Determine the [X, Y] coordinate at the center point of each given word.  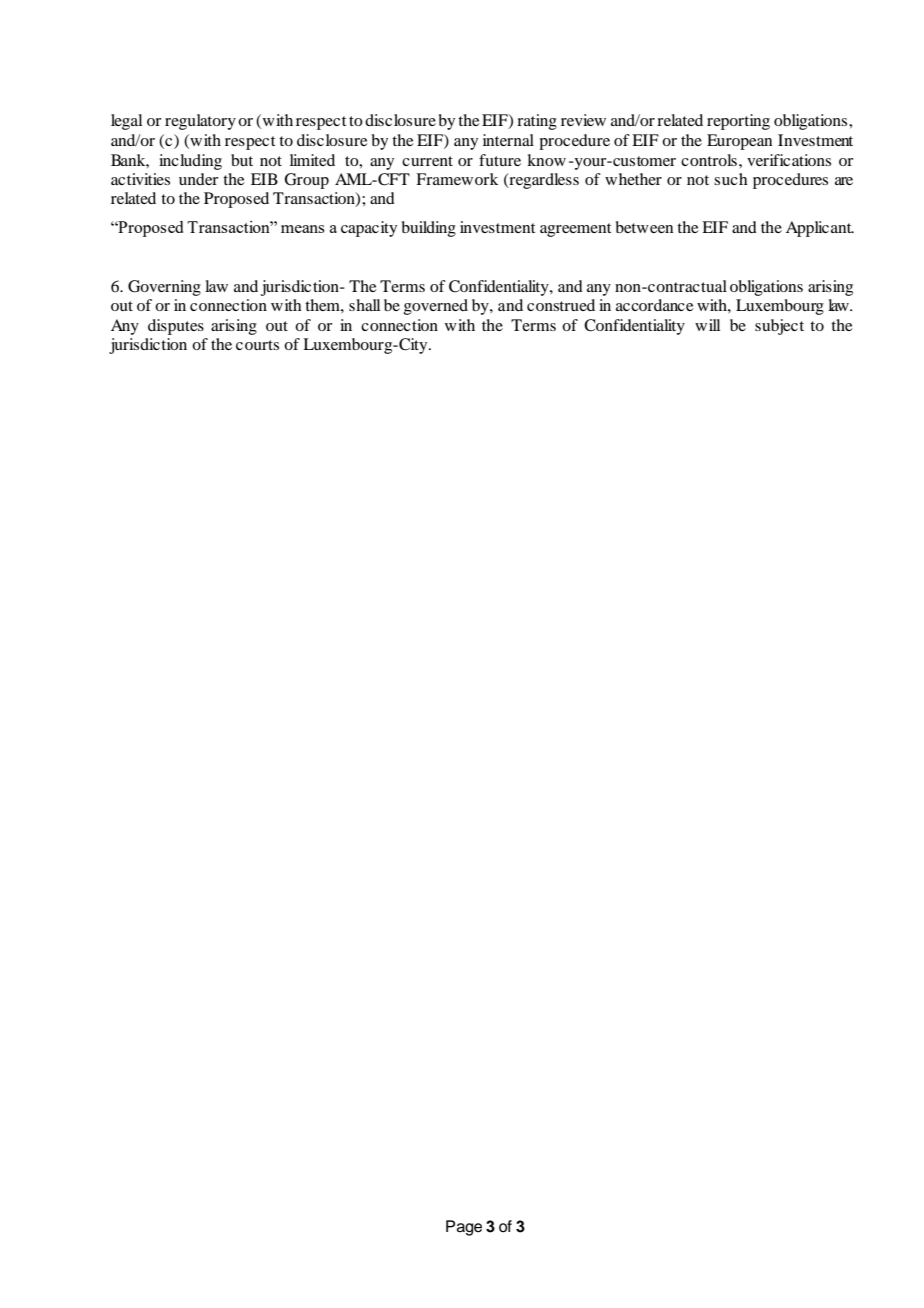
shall [364, 305]
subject [779, 327]
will [707, 325]
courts [257, 345]
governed [436, 307]
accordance [655, 305]
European [739, 142]
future [500, 160]
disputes [176, 327]
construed [561, 305]
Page [464, 1228]
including [190, 162]
